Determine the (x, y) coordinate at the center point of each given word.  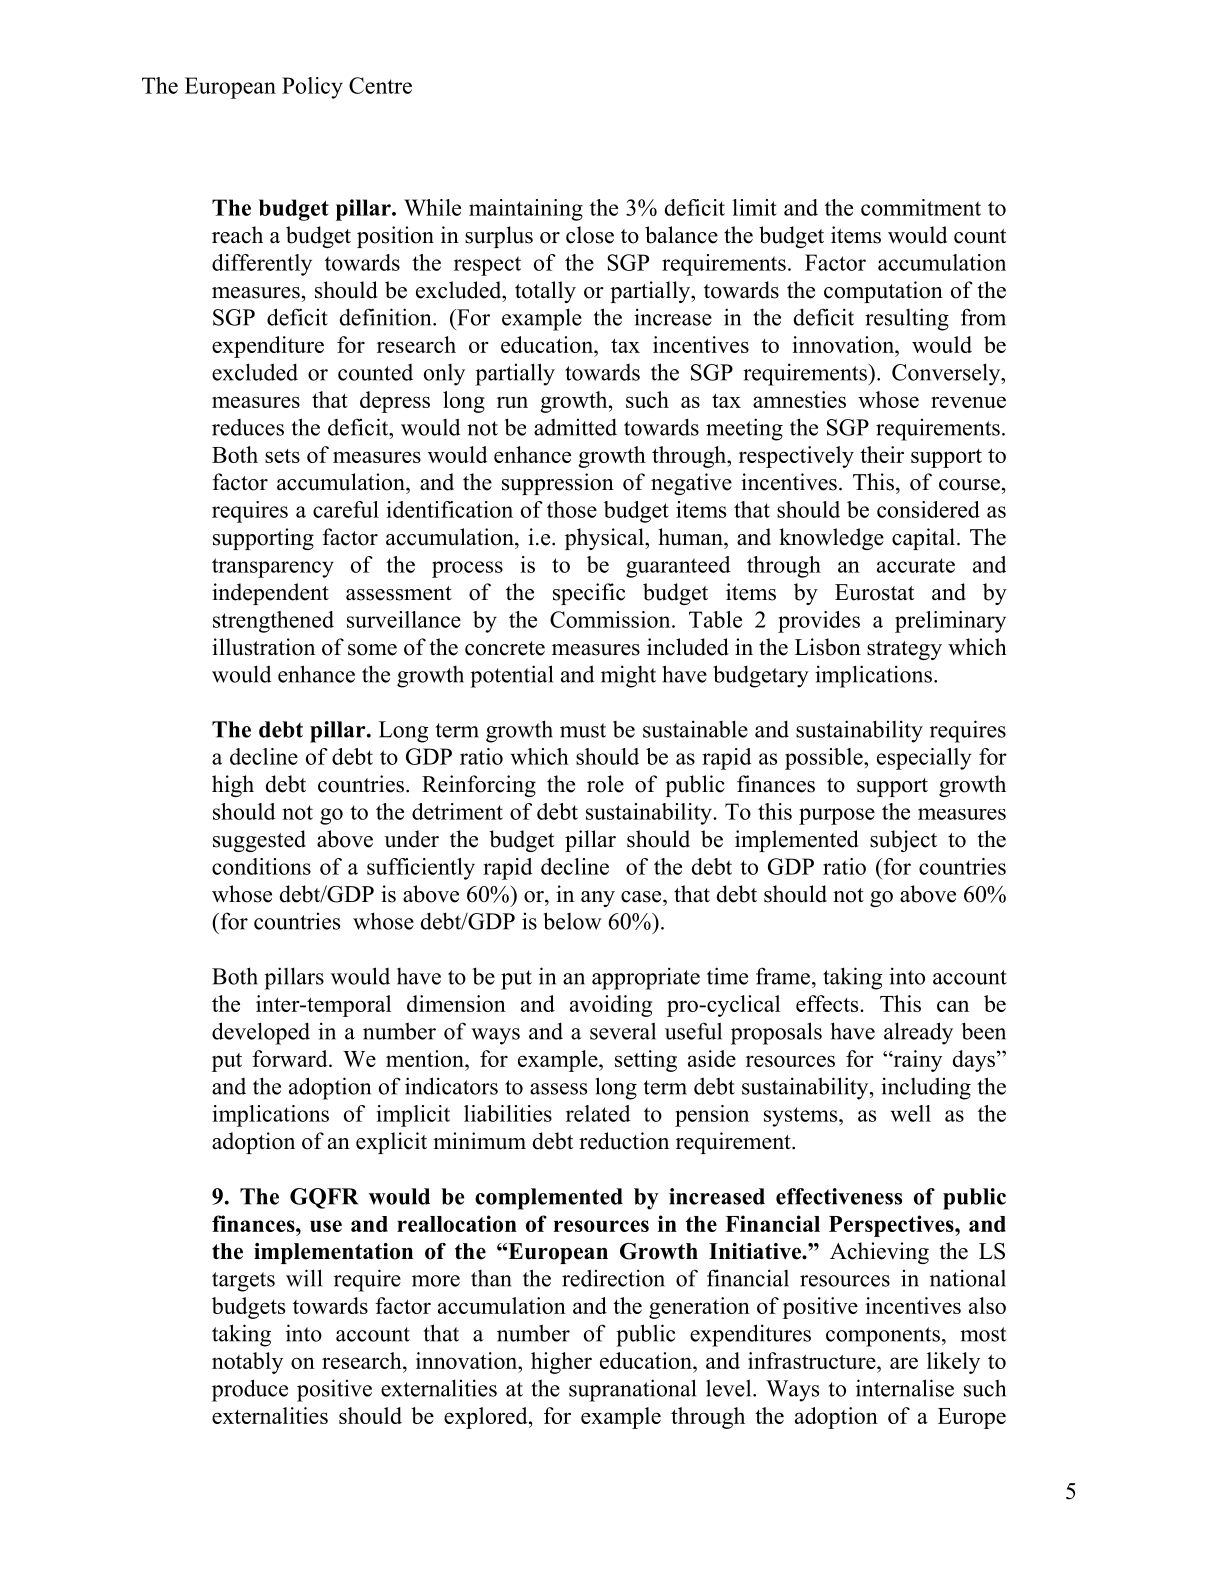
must (583, 730)
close (590, 235)
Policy (312, 88)
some (372, 650)
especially (924, 759)
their (882, 454)
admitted (575, 427)
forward (291, 1058)
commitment (921, 207)
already (918, 1033)
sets (282, 456)
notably (247, 1363)
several (623, 1031)
